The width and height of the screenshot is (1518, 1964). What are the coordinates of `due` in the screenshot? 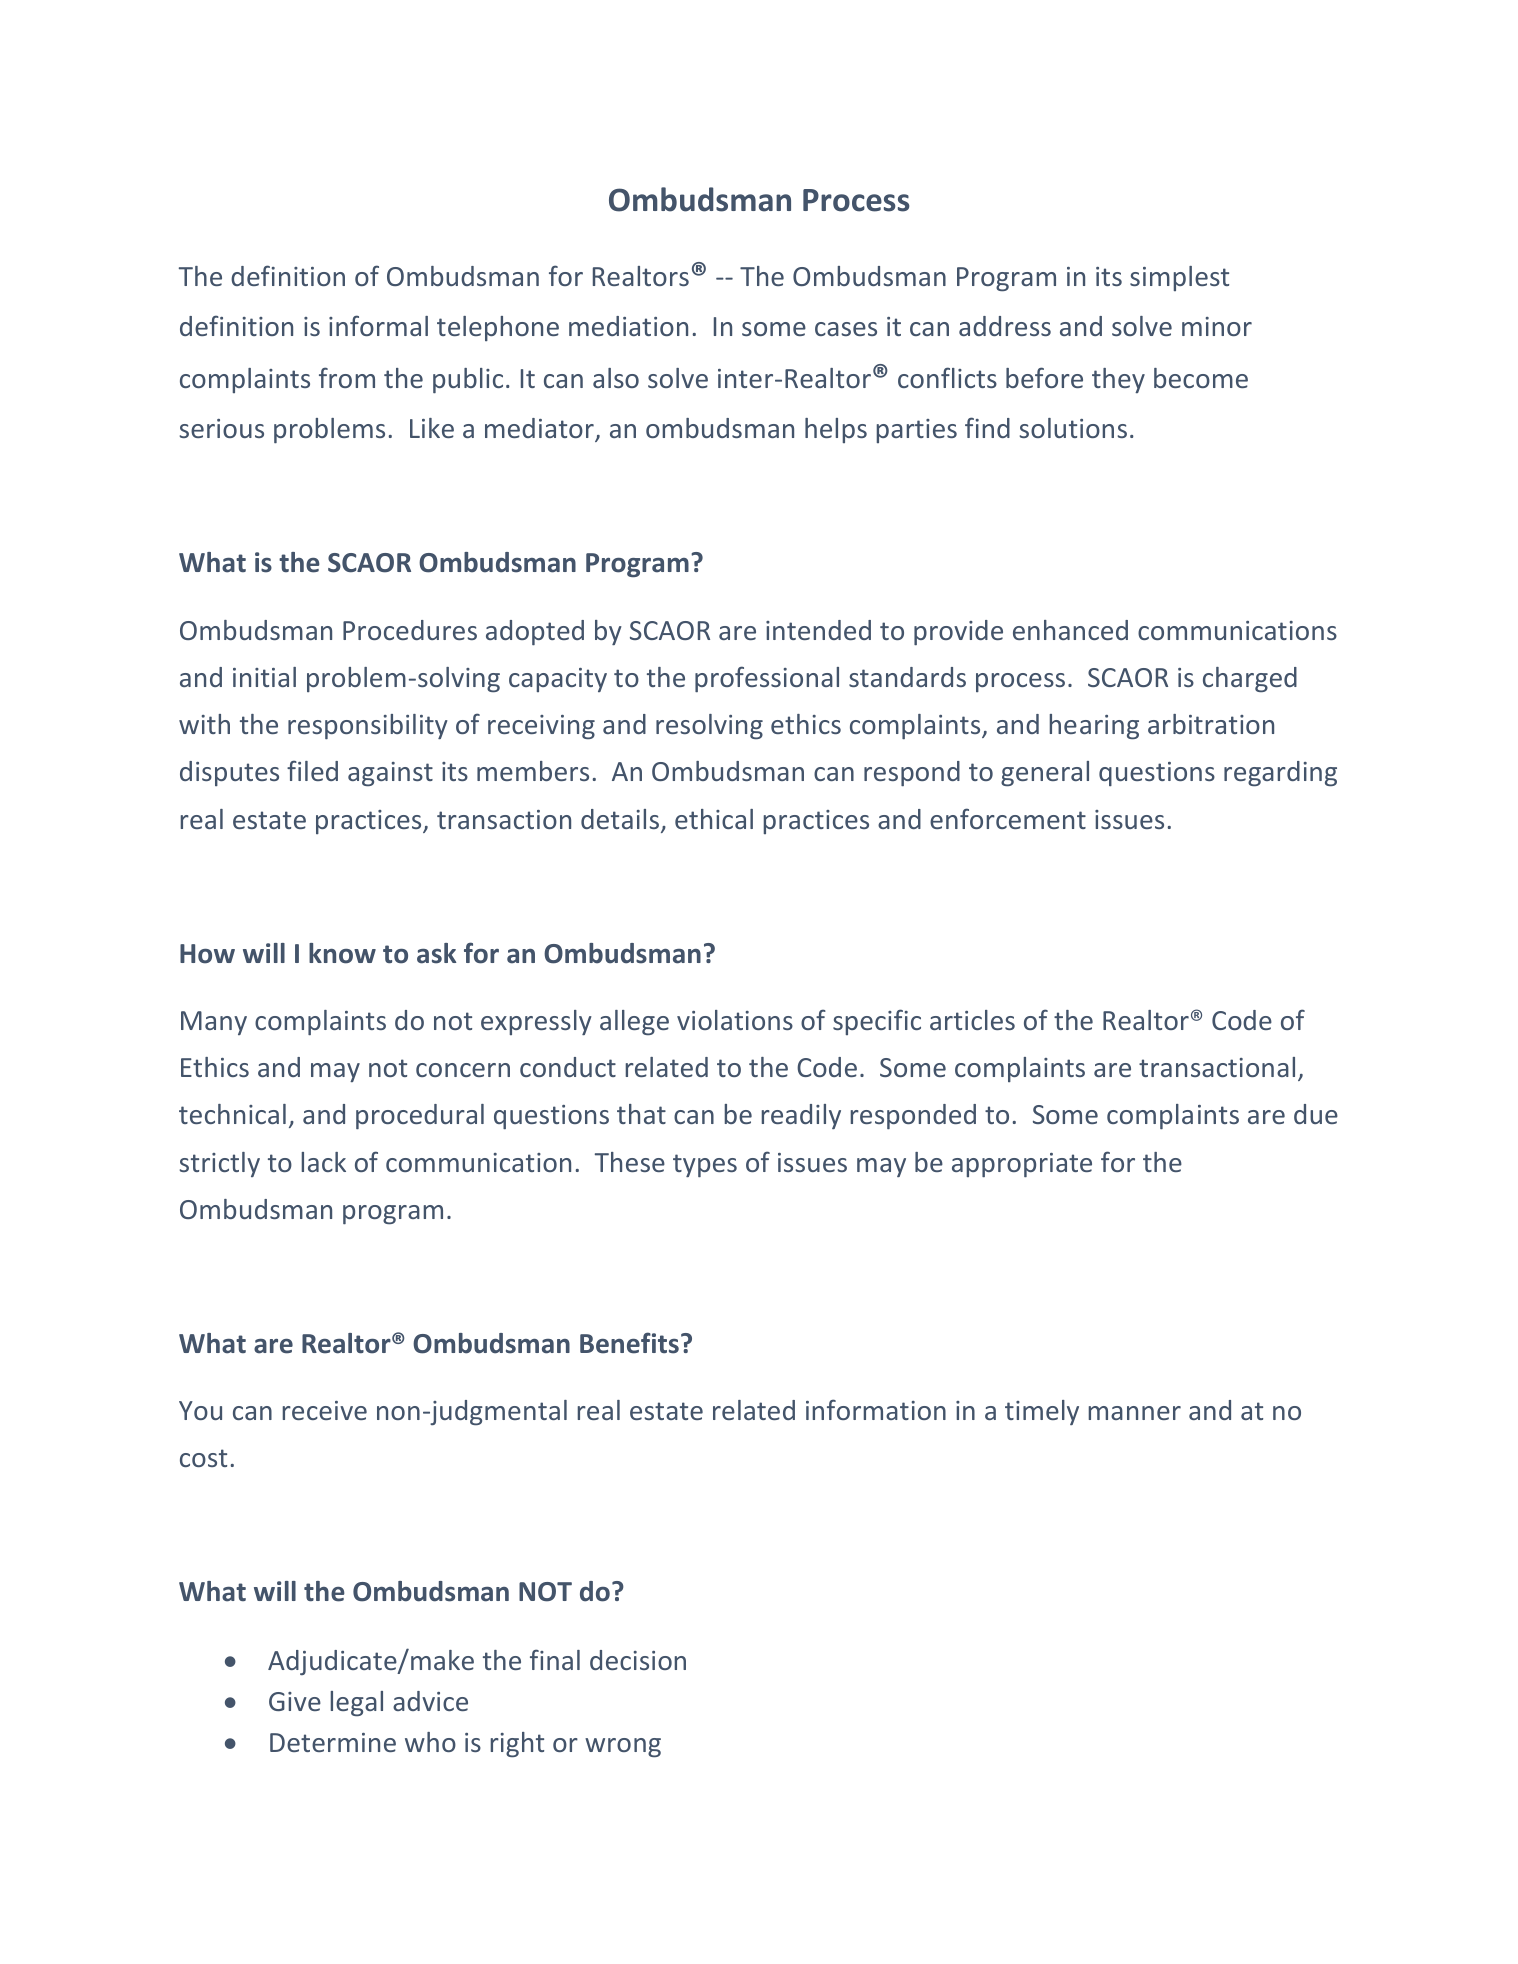 It's located at (1316, 1114).
